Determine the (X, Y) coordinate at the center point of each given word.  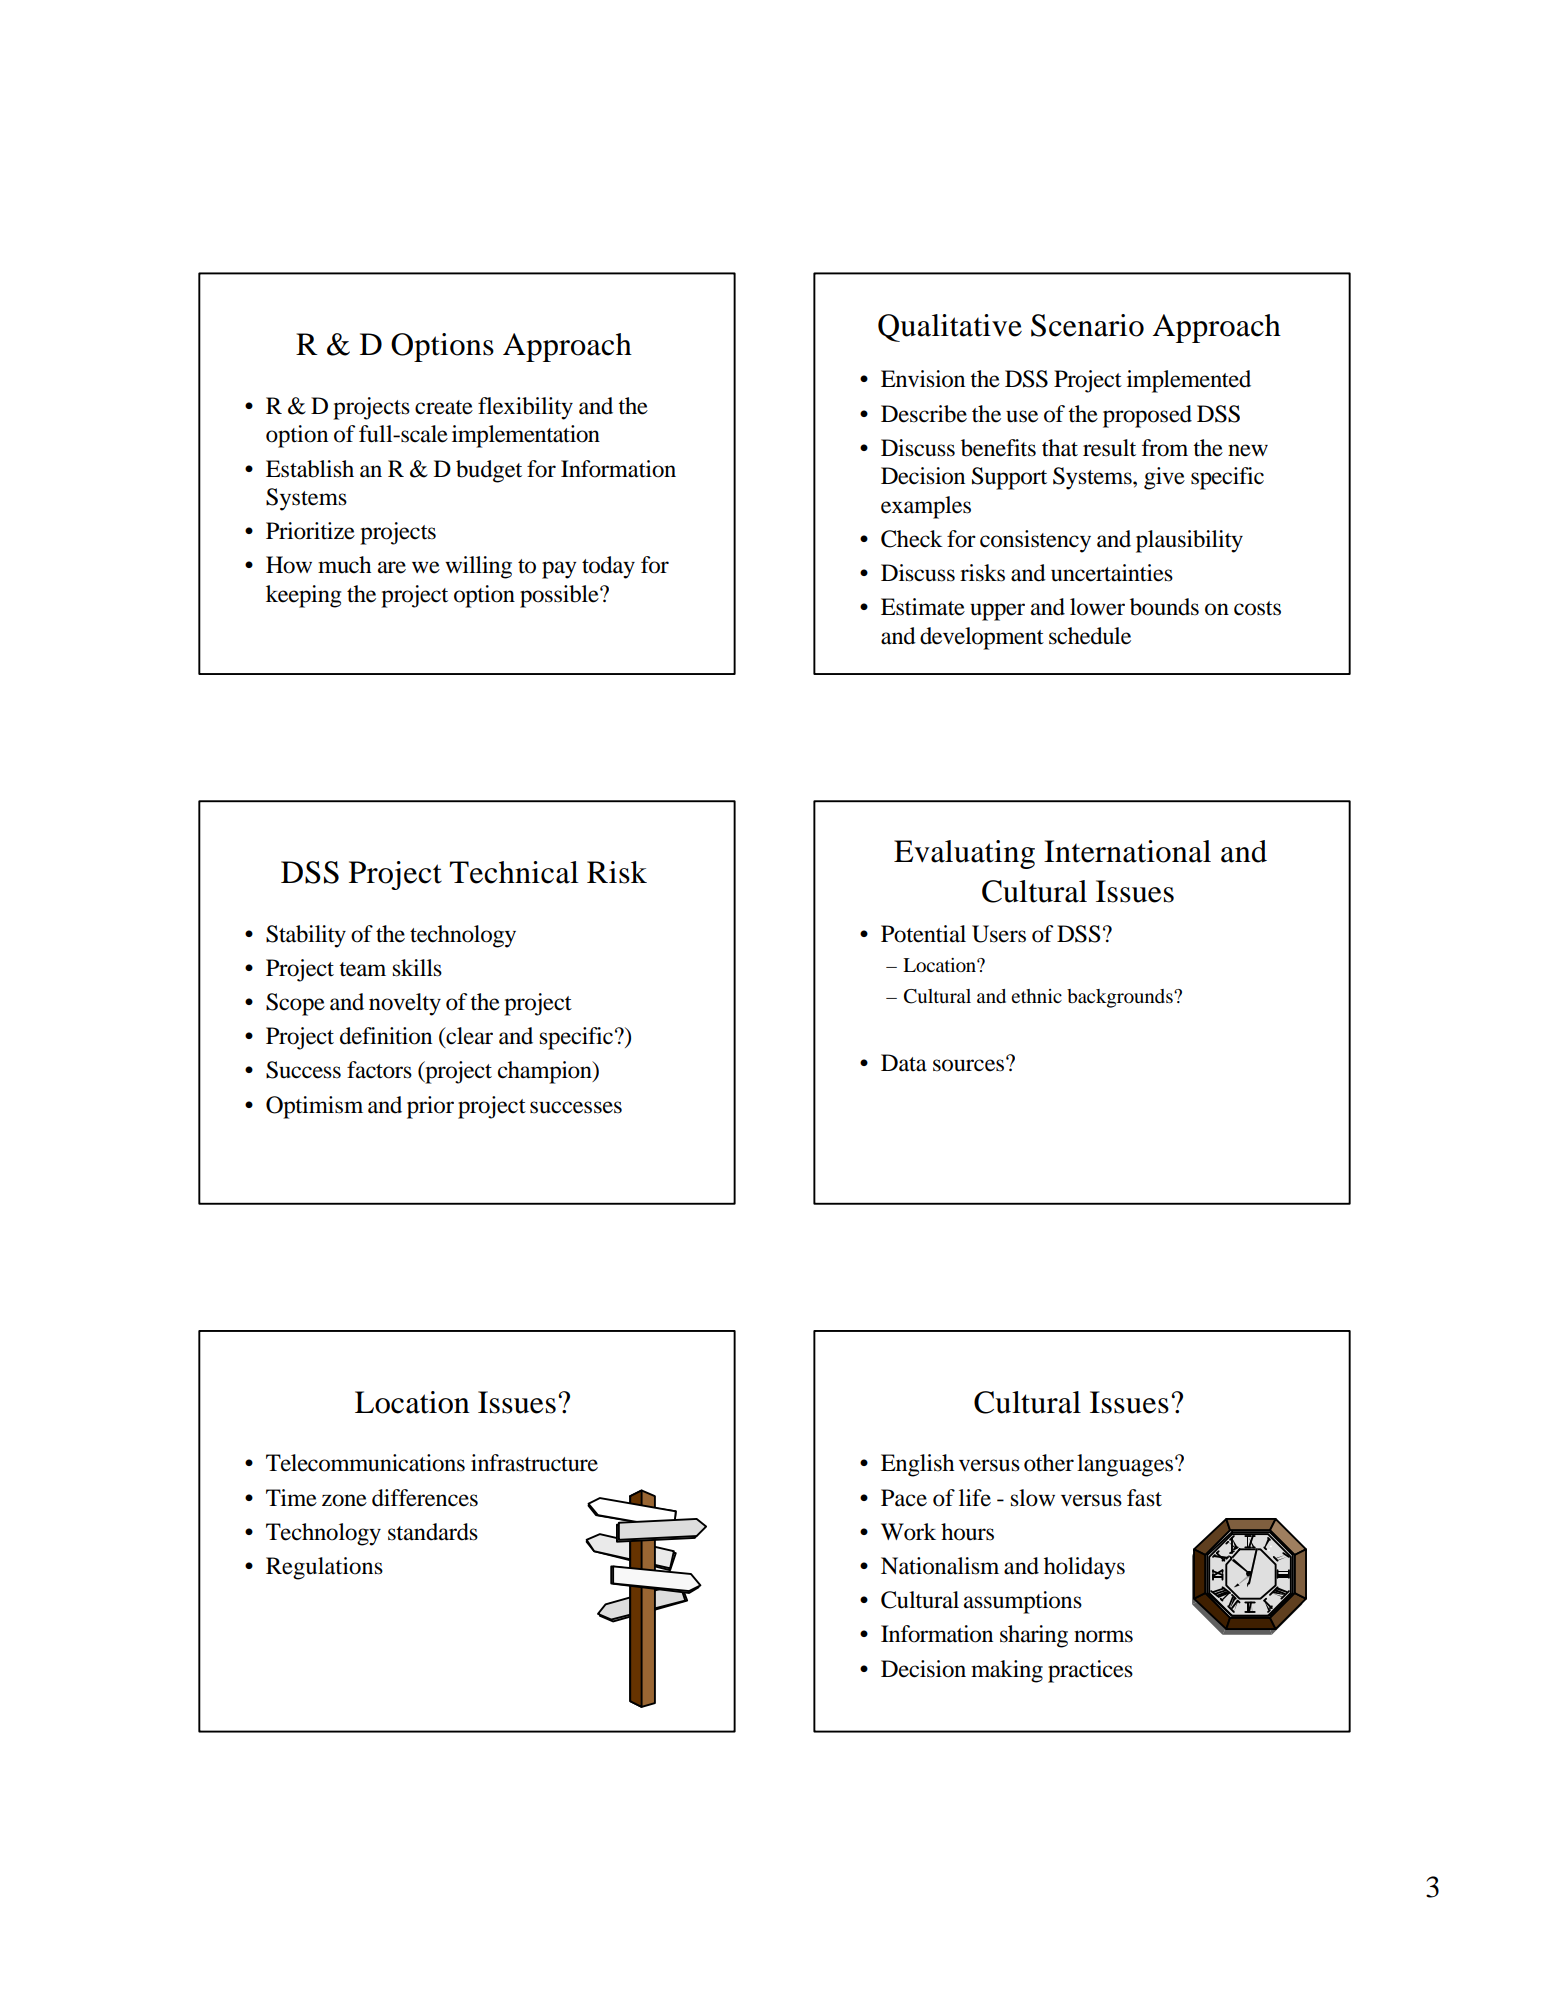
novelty (405, 1004)
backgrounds (1121, 998)
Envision (923, 379)
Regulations (324, 1568)
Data (904, 1063)
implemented (1189, 381)
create (444, 407)
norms (1103, 1636)
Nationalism (940, 1566)
